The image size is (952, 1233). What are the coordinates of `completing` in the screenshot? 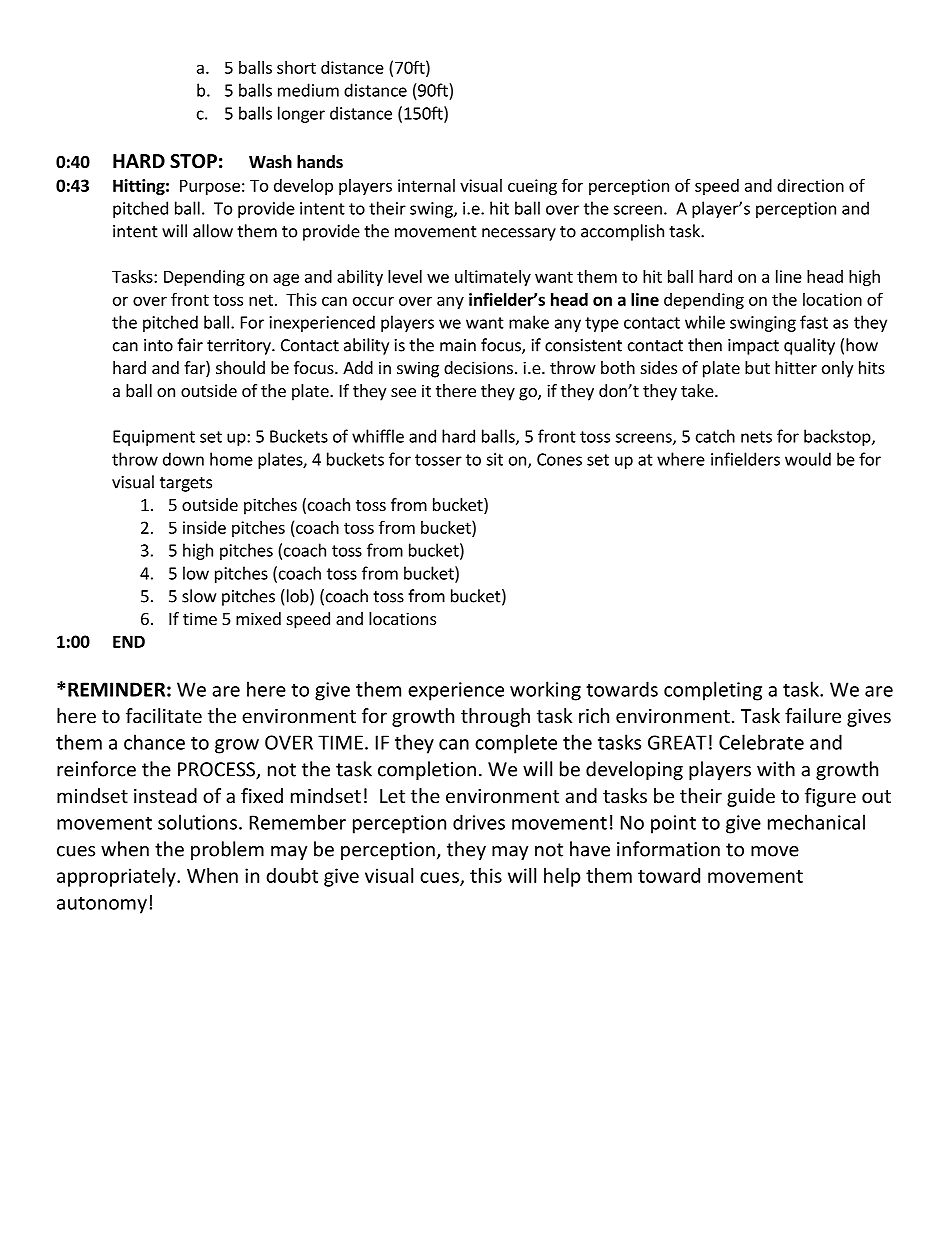 It's located at (713, 691).
